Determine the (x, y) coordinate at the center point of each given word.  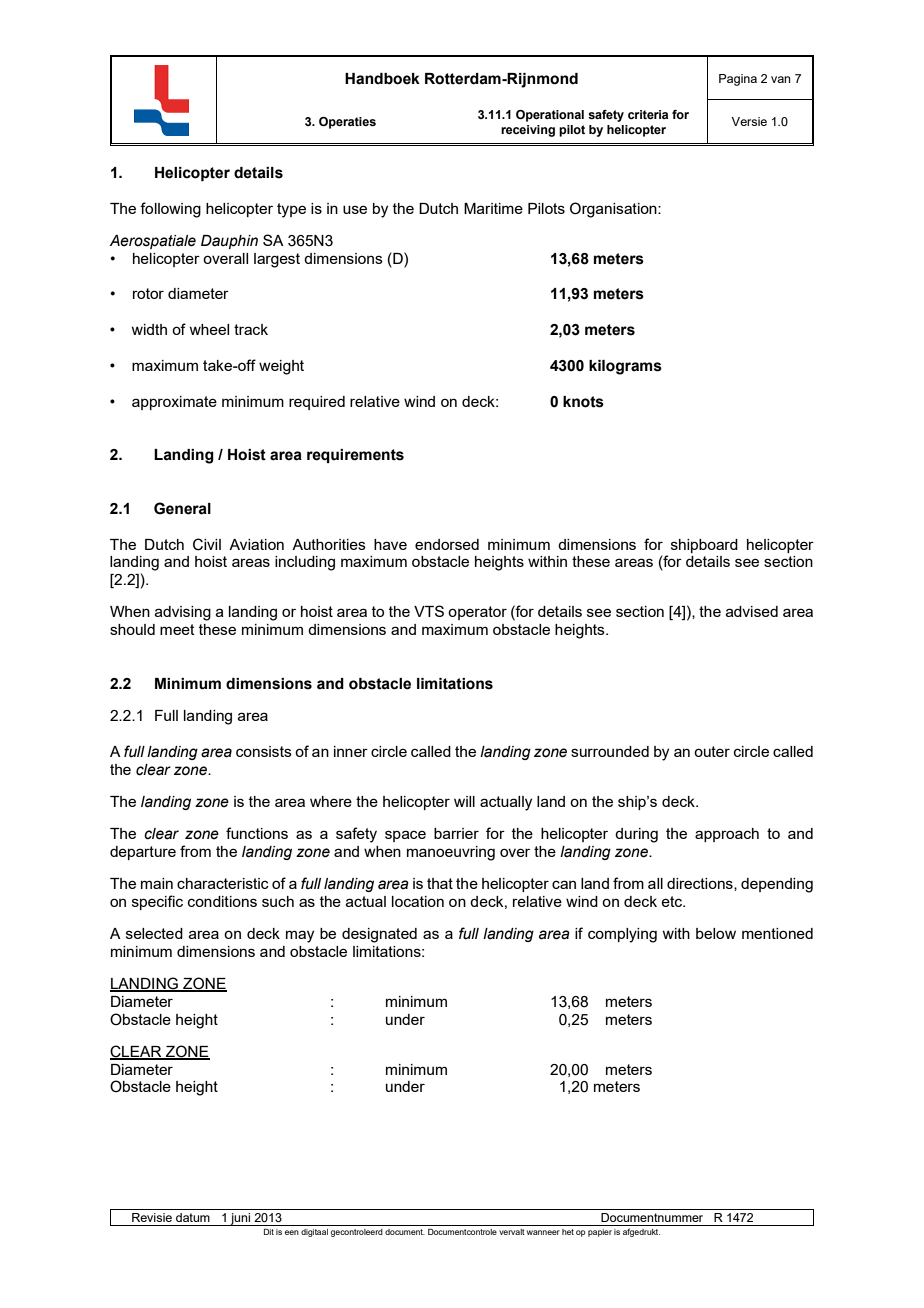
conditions (222, 901)
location (418, 901)
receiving (528, 131)
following (170, 210)
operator (477, 613)
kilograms (625, 367)
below (716, 933)
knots (583, 402)
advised (752, 611)
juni (240, 1219)
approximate (174, 403)
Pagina (738, 80)
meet (177, 629)
